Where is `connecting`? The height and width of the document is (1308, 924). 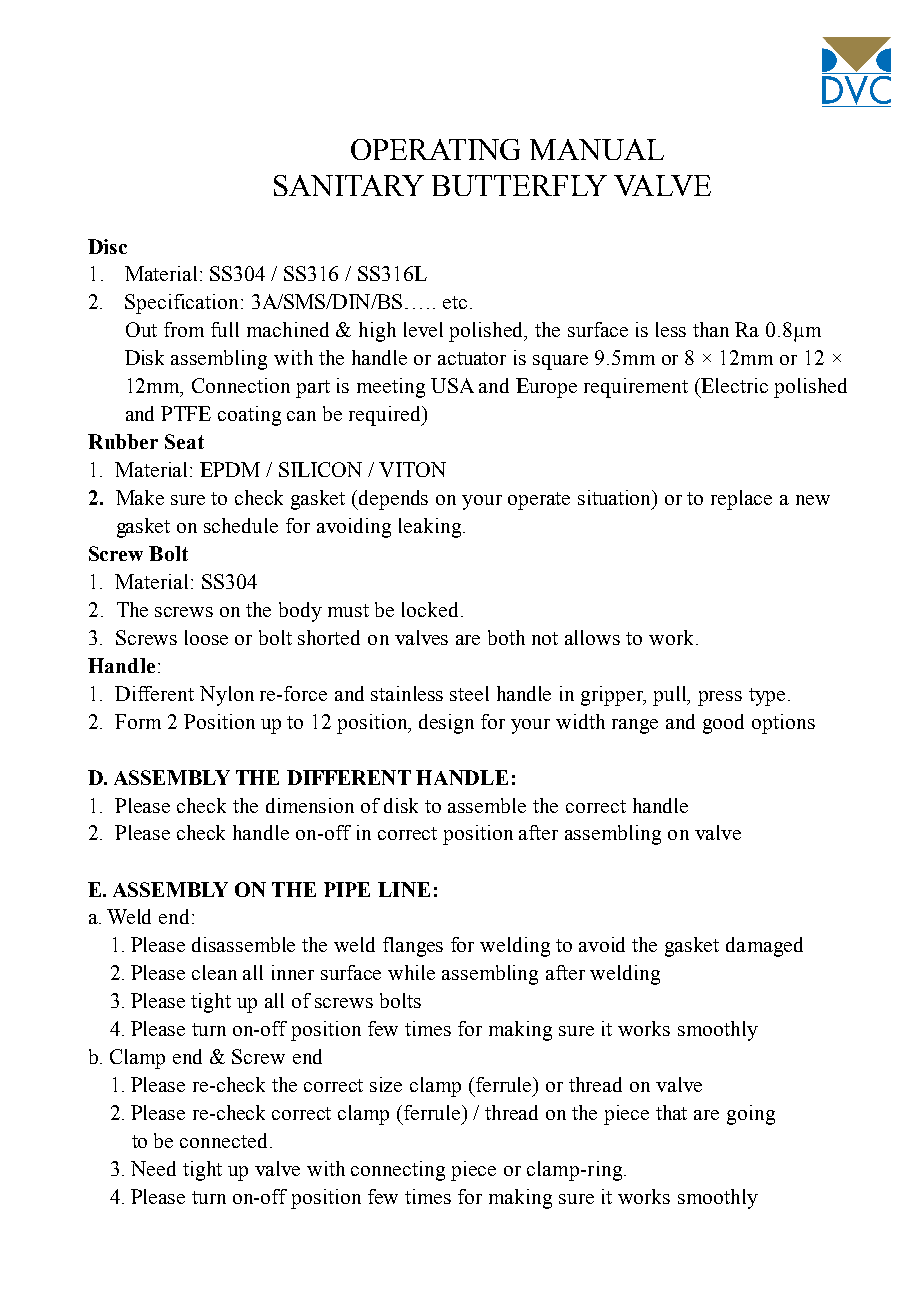 connecting is located at coordinates (398, 1171).
